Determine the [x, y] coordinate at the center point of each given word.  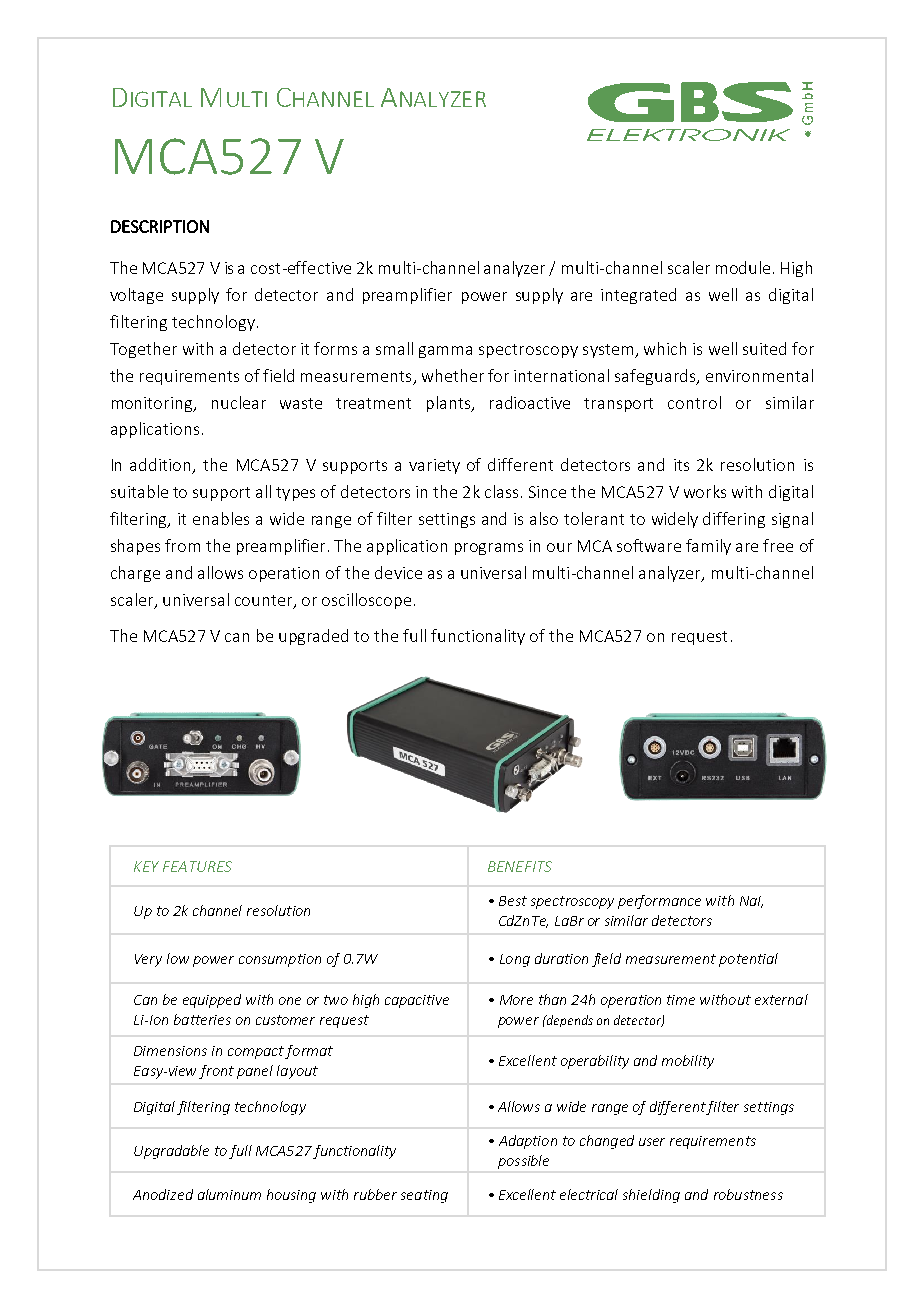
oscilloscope [366, 601]
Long [515, 960]
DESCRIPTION [160, 226]
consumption [280, 960]
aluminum [229, 1194]
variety [434, 466]
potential [748, 960]
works [705, 491]
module [743, 267]
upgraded [313, 637]
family [708, 547]
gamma [445, 352]
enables [221, 518]
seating [424, 1196]
